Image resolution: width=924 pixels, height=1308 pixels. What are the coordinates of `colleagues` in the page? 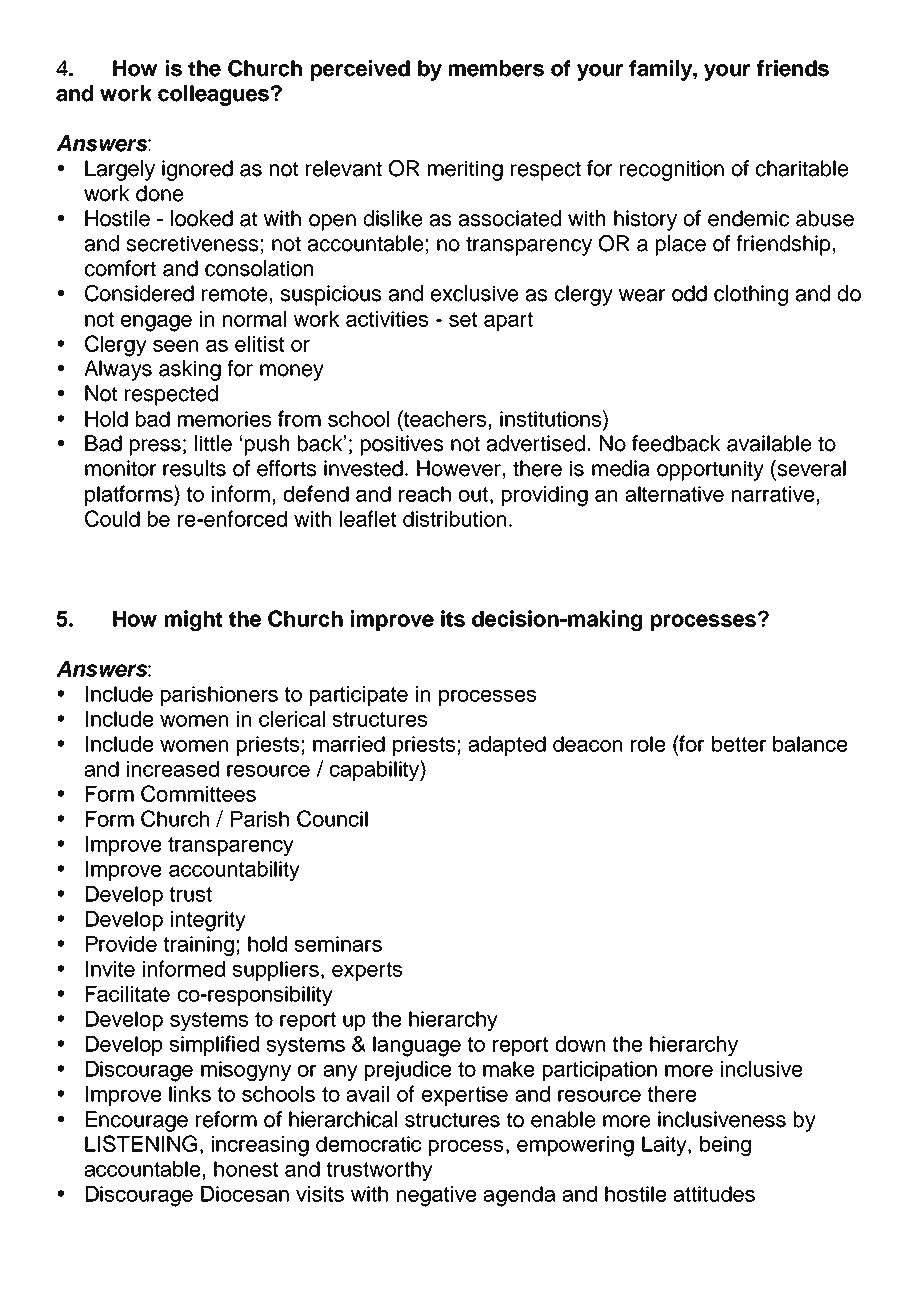 It's located at (213, 95).
